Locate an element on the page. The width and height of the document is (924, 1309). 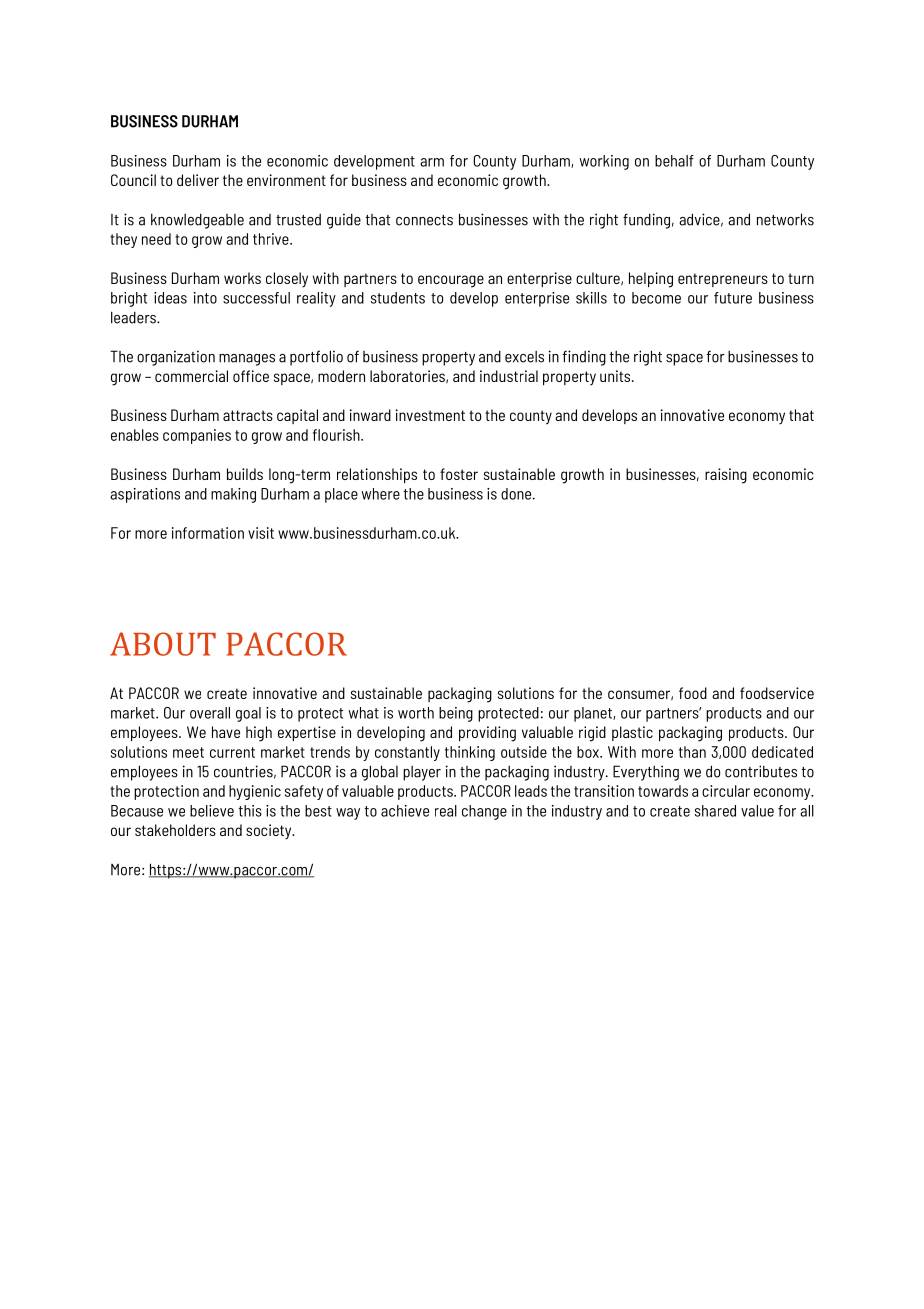
believe is located at coordinates (212, 811).
